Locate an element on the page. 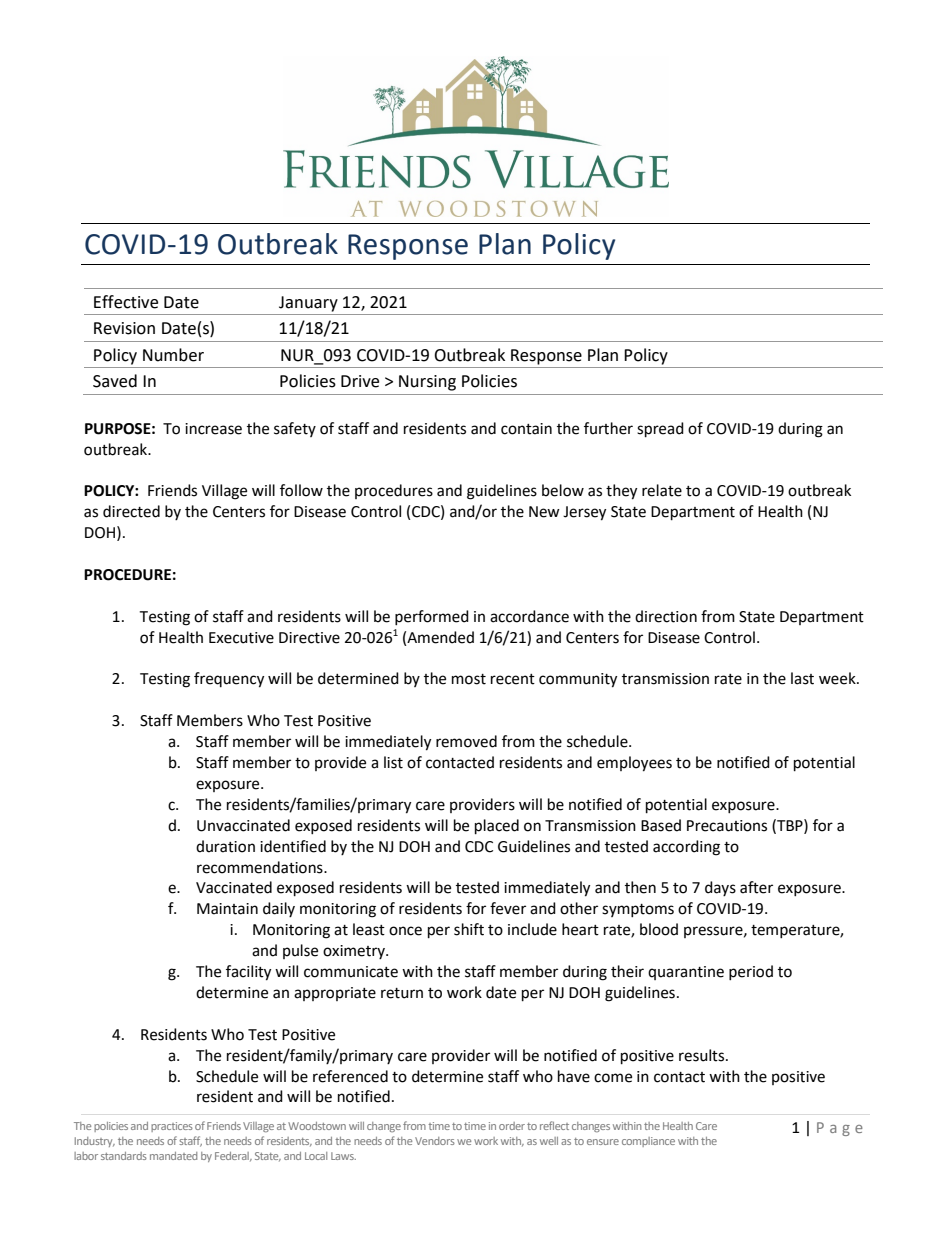 This image has height=1233, width=952. after is located at coordinates (756, 887).
